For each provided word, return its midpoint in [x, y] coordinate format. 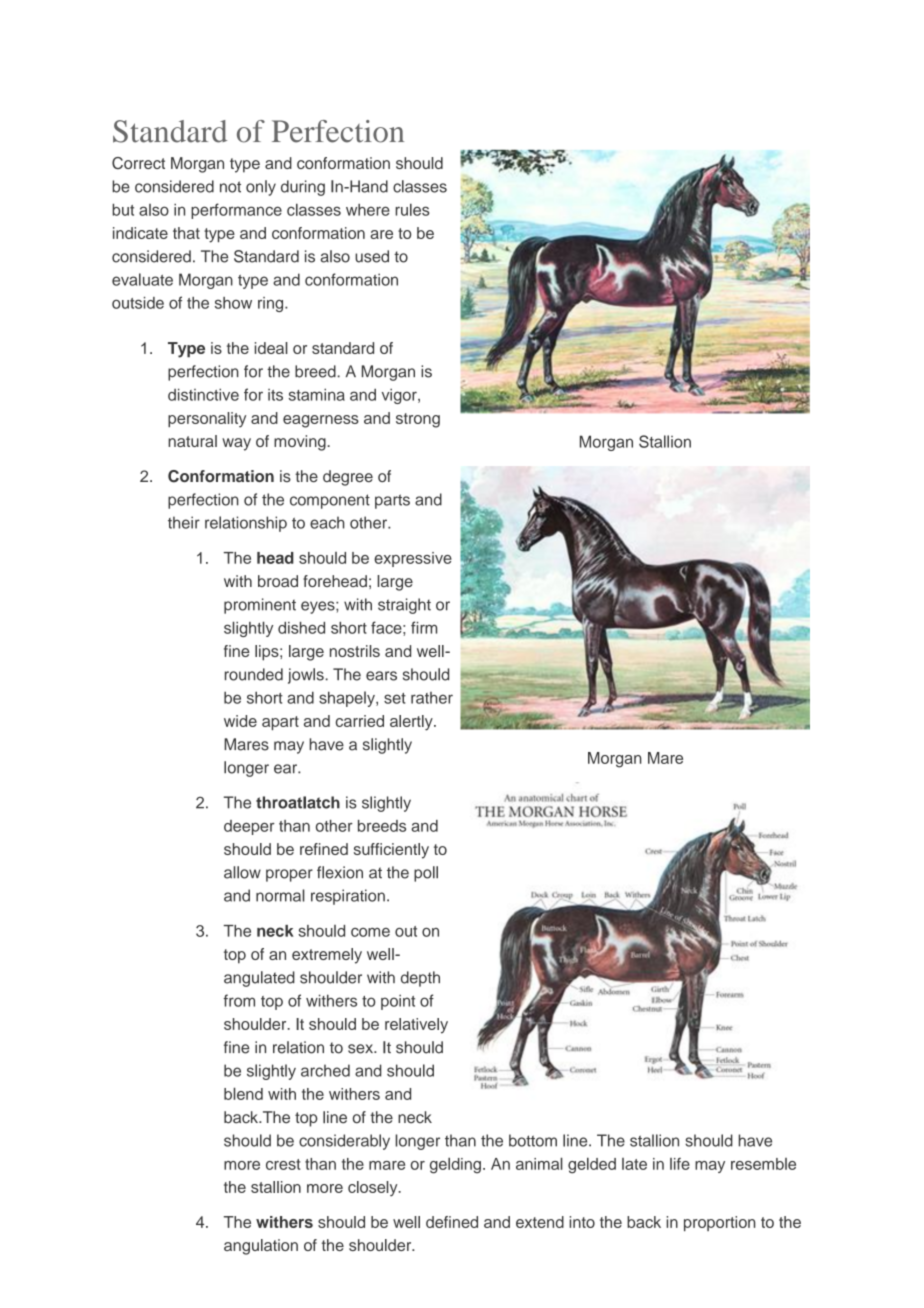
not [230, 187]
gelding [455, 1165]
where [368, 210]
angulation [261, 1247]
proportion [719, 1223]
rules [412, 209]
